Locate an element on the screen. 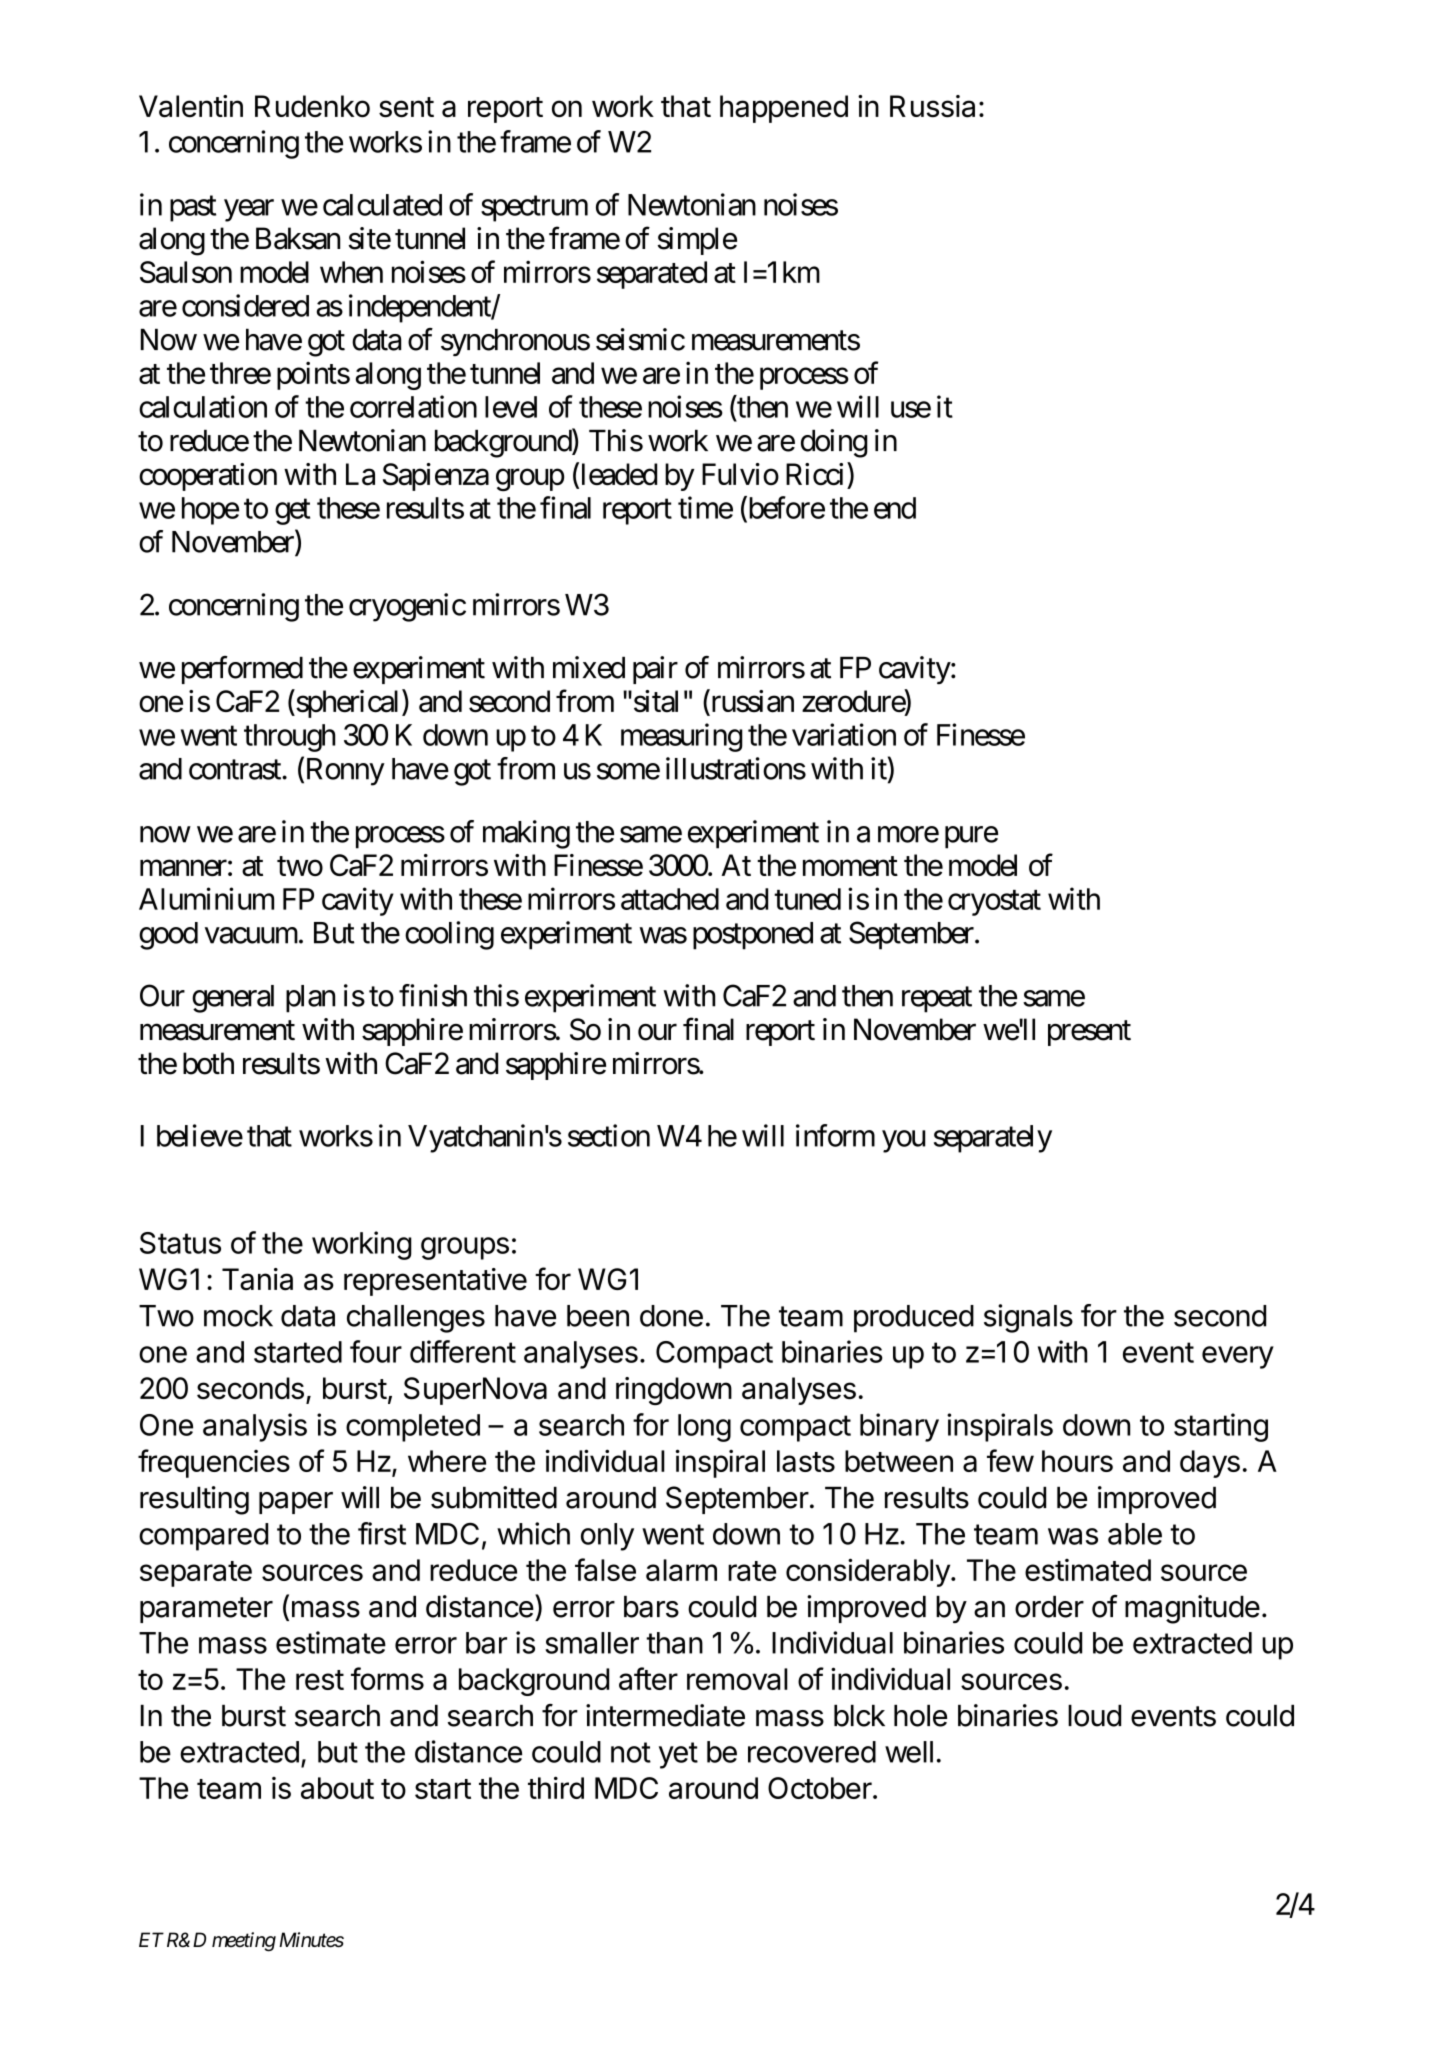 The width and height of the screenshot is (1450, 2053). get is located at coordinates (292, 512).
